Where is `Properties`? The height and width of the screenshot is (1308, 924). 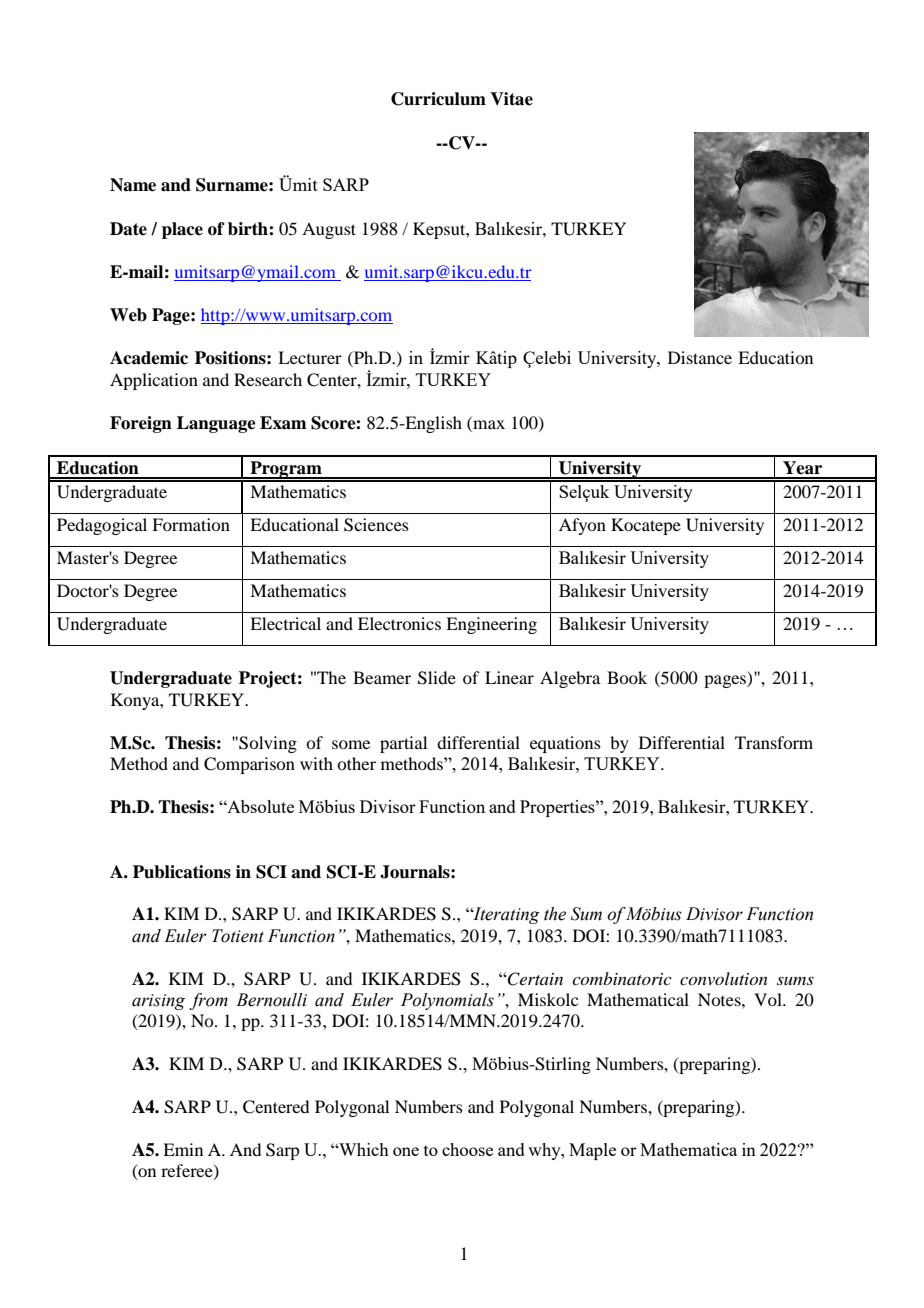
Properties is located at coordinates (558, 808).
